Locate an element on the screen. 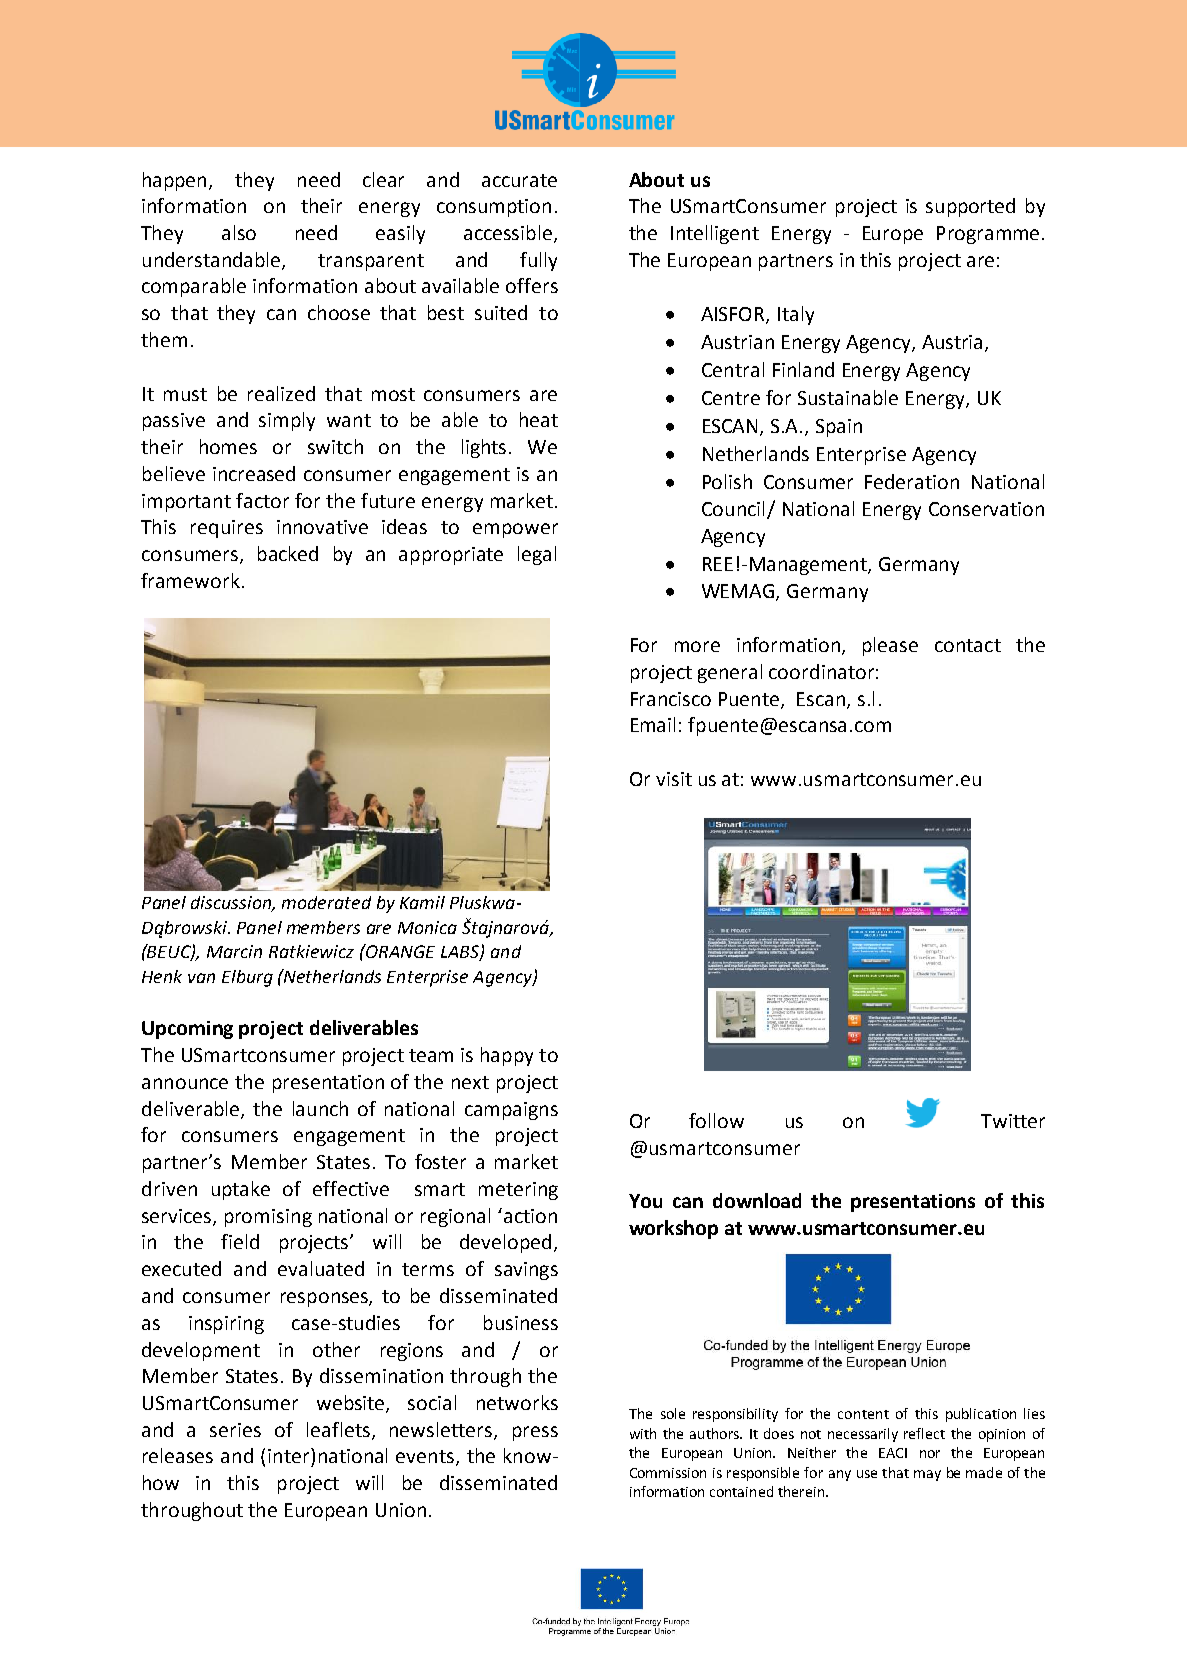 This screenshot has width=1187, height=1678. also is located at coordinates (239, 232).
